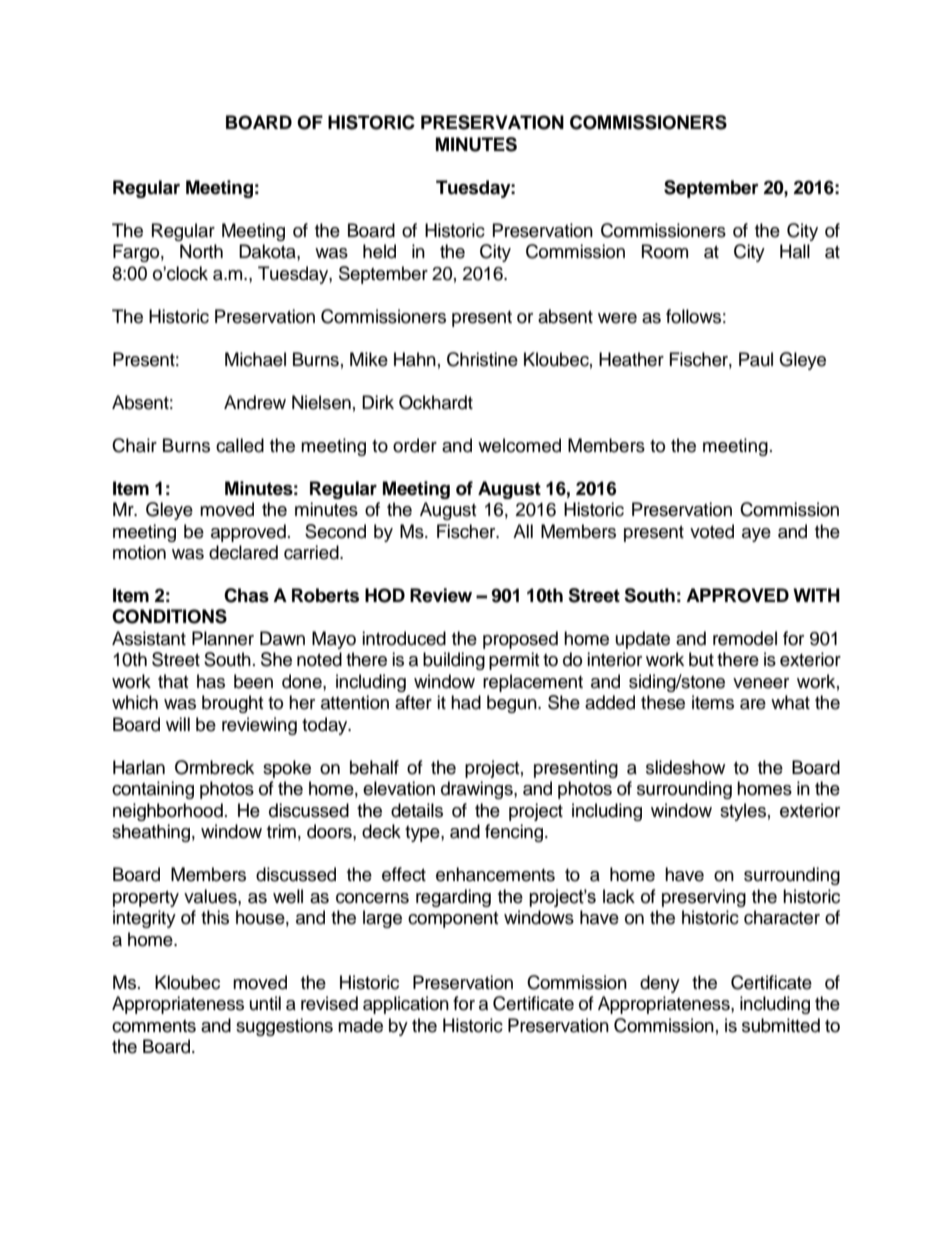 This screenshot has height=1233, width=952. What do you see at coordinates (406, 1005) in the screenshot?
I see `application` at bounding box center [406, 1005].
